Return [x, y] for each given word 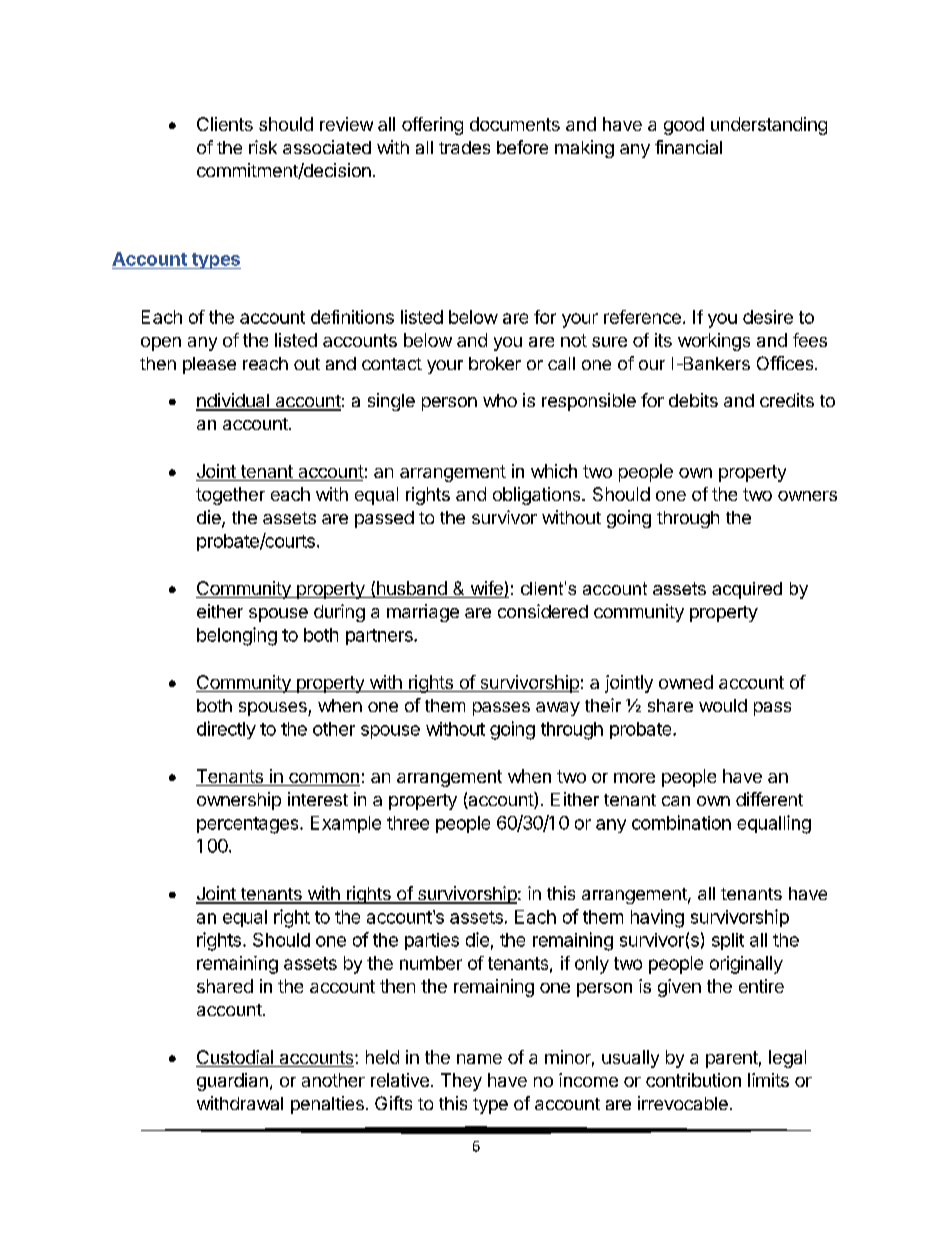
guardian [232, 1082]
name [479, 1059]
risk [263, 147]
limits [768, 1080]
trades [464, 147]
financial [688, 147]
